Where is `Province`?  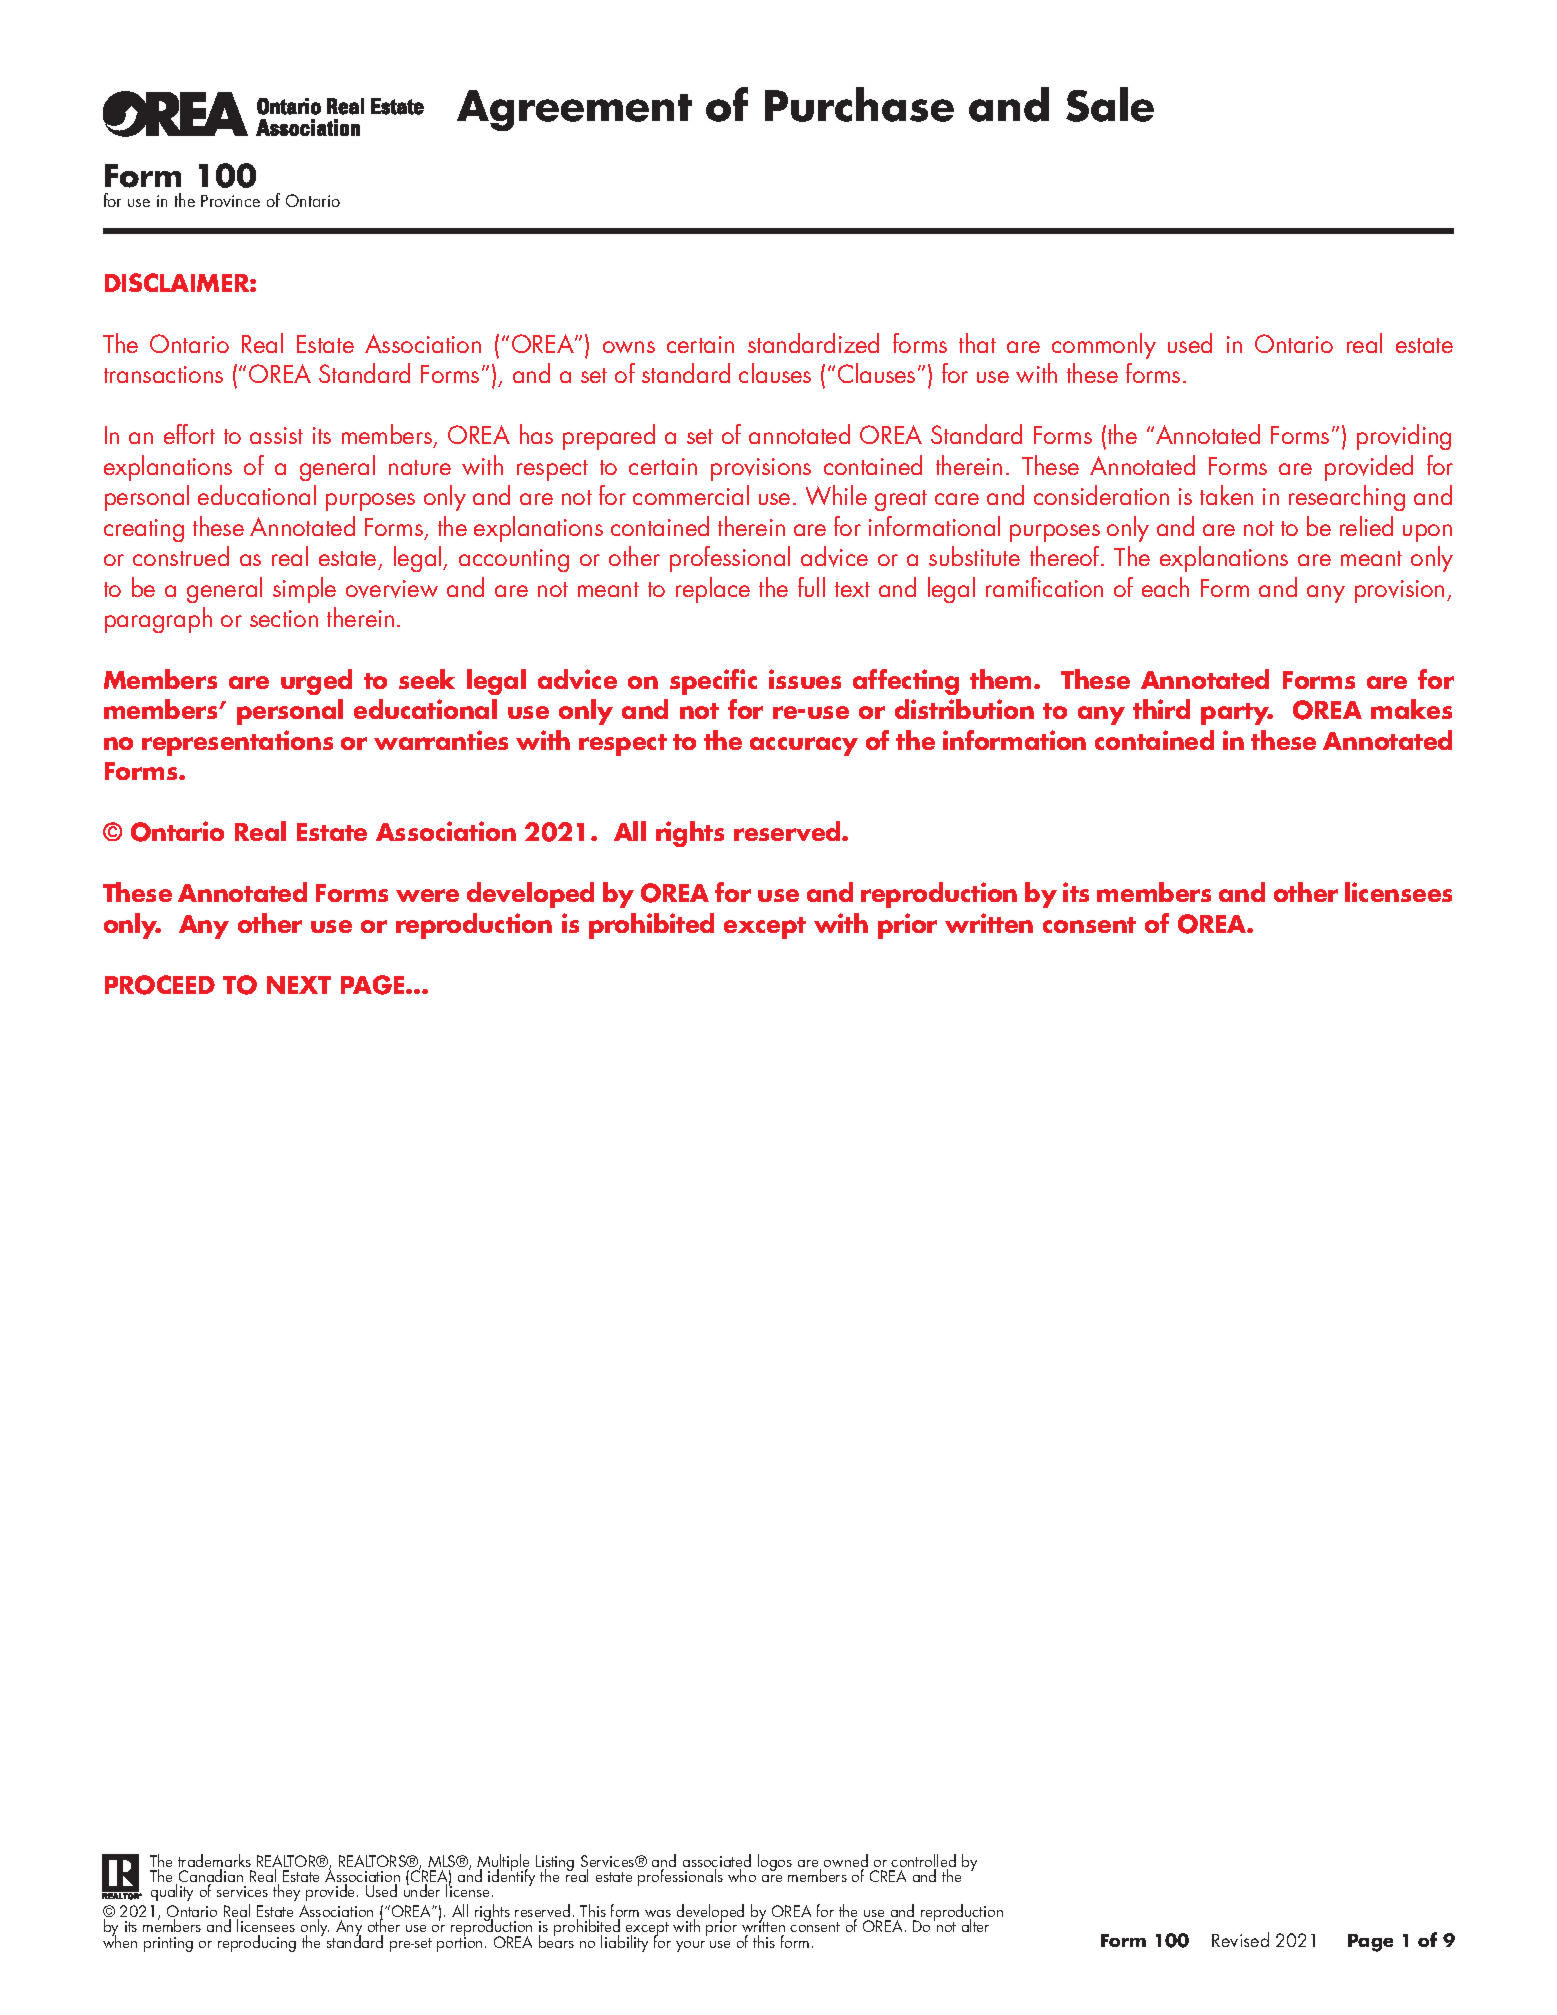
Province is located at coordinates (230, 201).
